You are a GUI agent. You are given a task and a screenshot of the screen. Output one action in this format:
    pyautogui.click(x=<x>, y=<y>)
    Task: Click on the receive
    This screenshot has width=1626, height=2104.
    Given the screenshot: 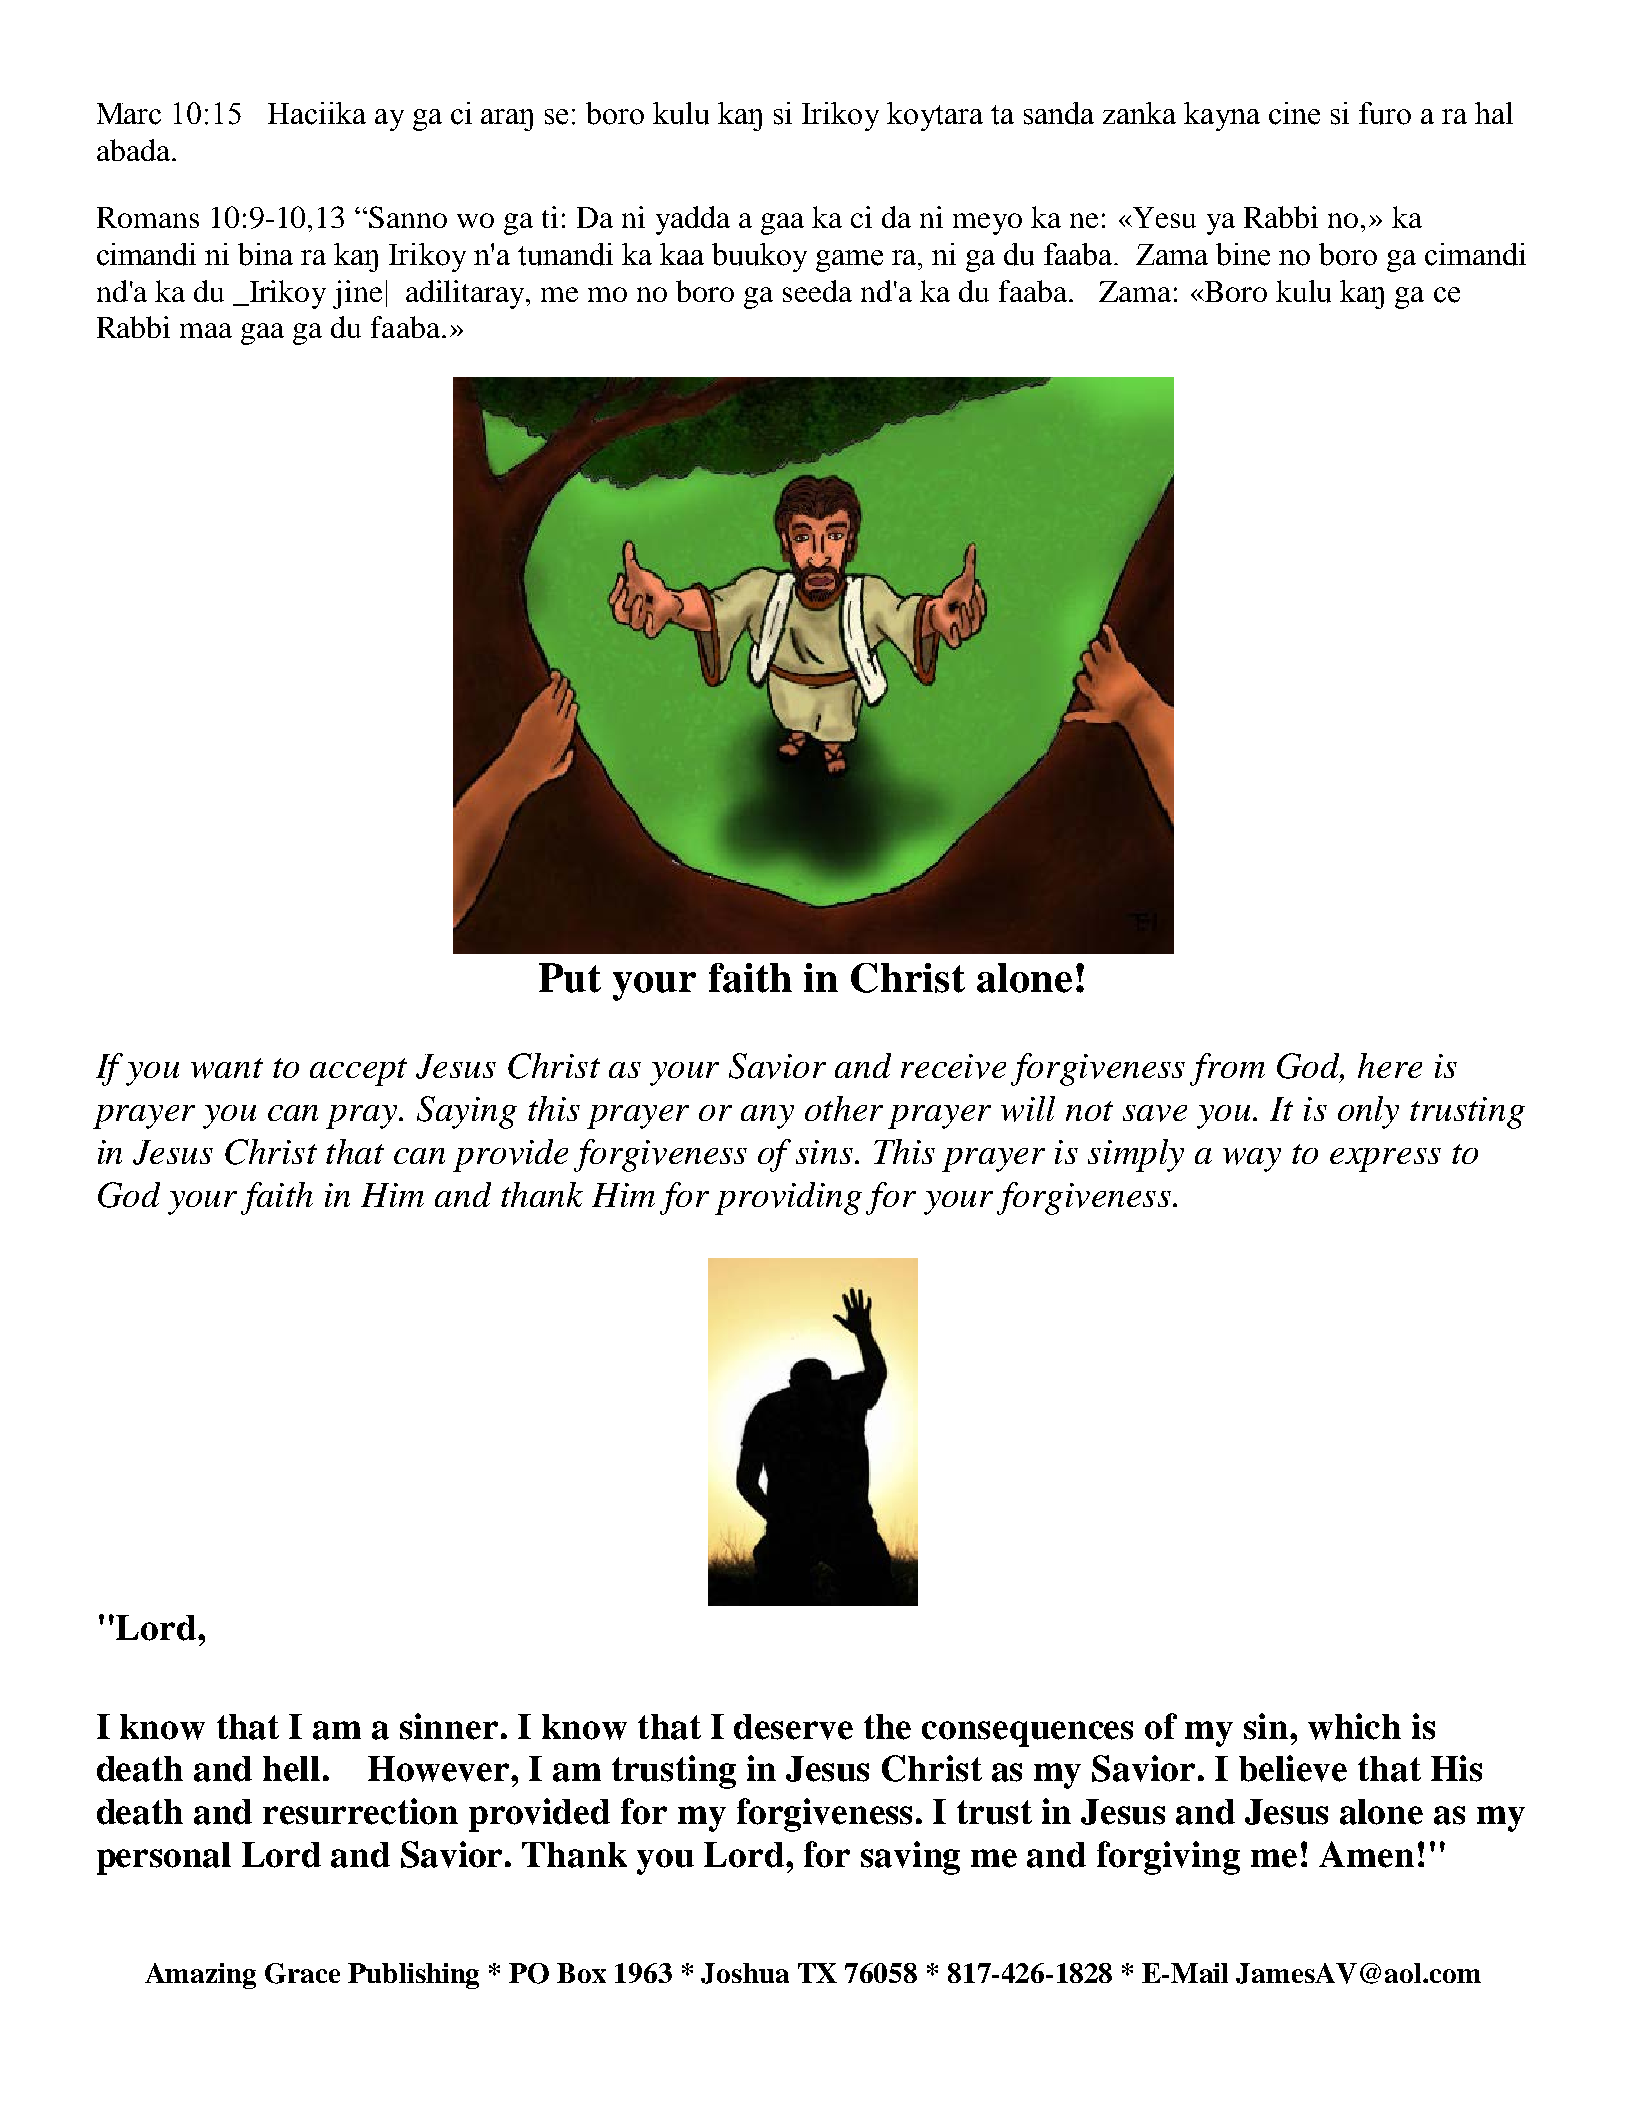 What is the action you would take?
    pyautogui.click(x=953, y=1066)
